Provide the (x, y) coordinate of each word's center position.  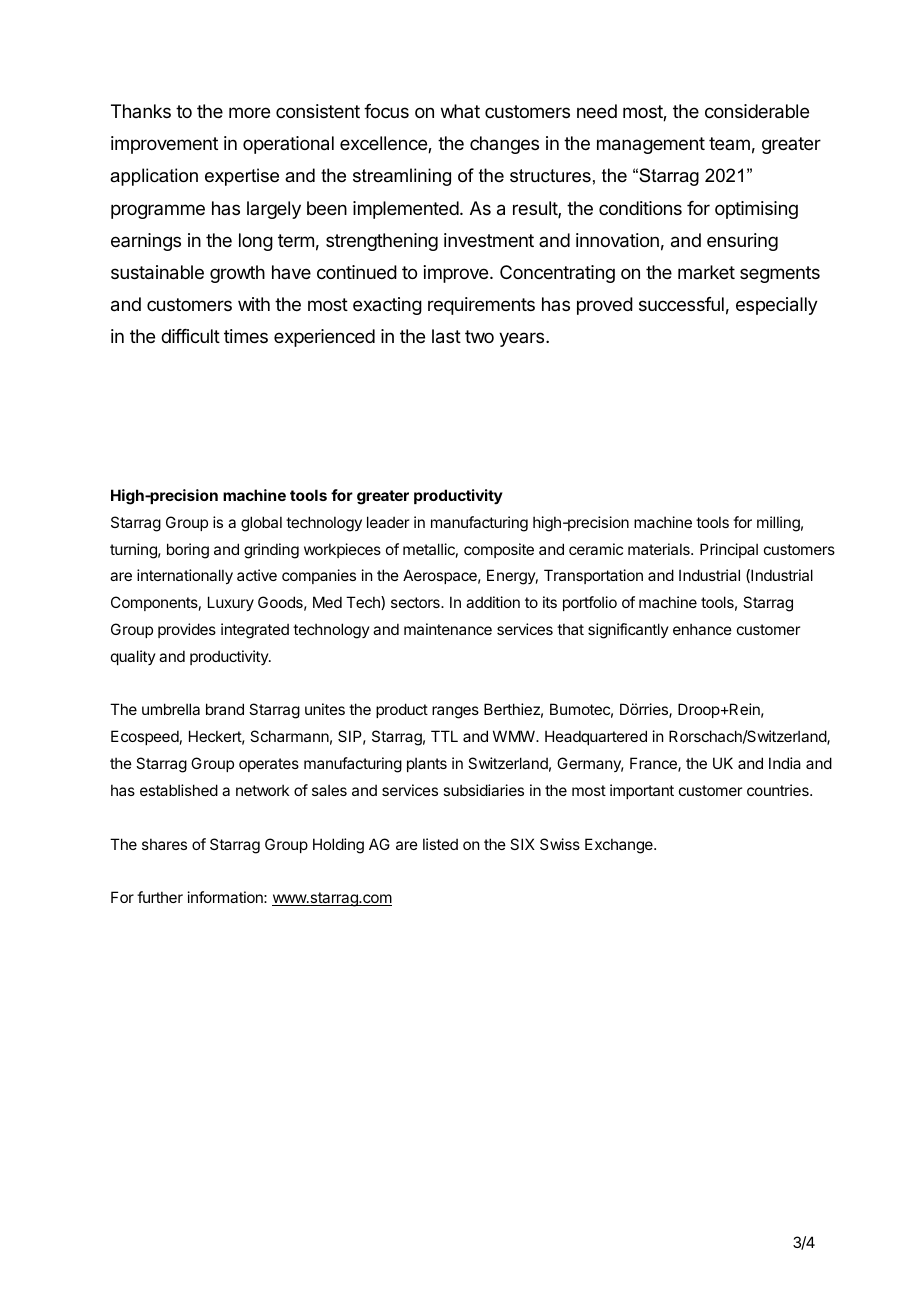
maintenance (448, 629)
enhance (702, 629)
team (729, 143)
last (446, 336)
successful (681, 304)
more (249, 112)
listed (440, 844)
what (460, 111)
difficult (190, 336)
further (160, 897)
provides (187, 630)
